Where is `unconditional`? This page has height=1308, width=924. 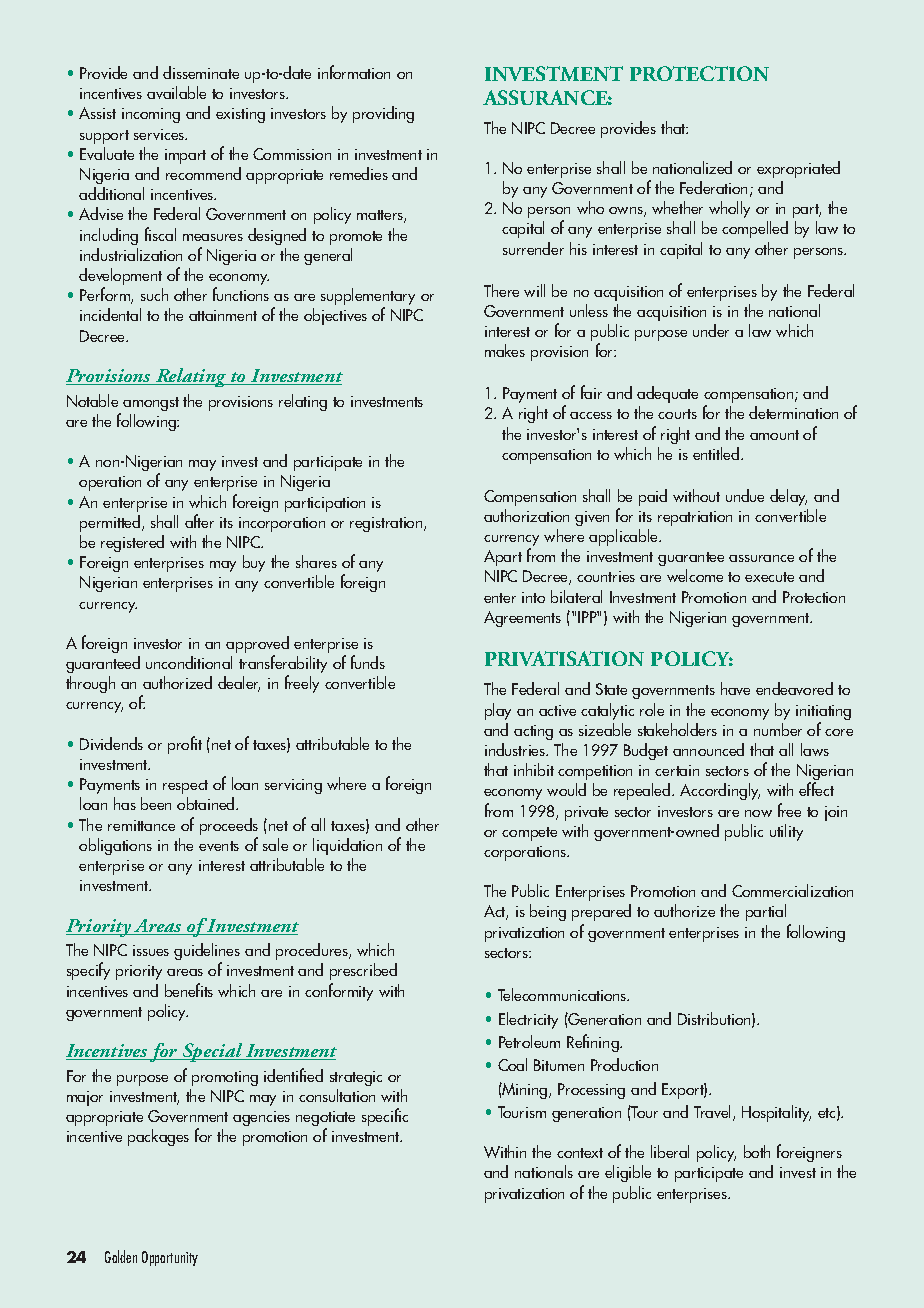
unconditional is located at coordinates (189, 662).
